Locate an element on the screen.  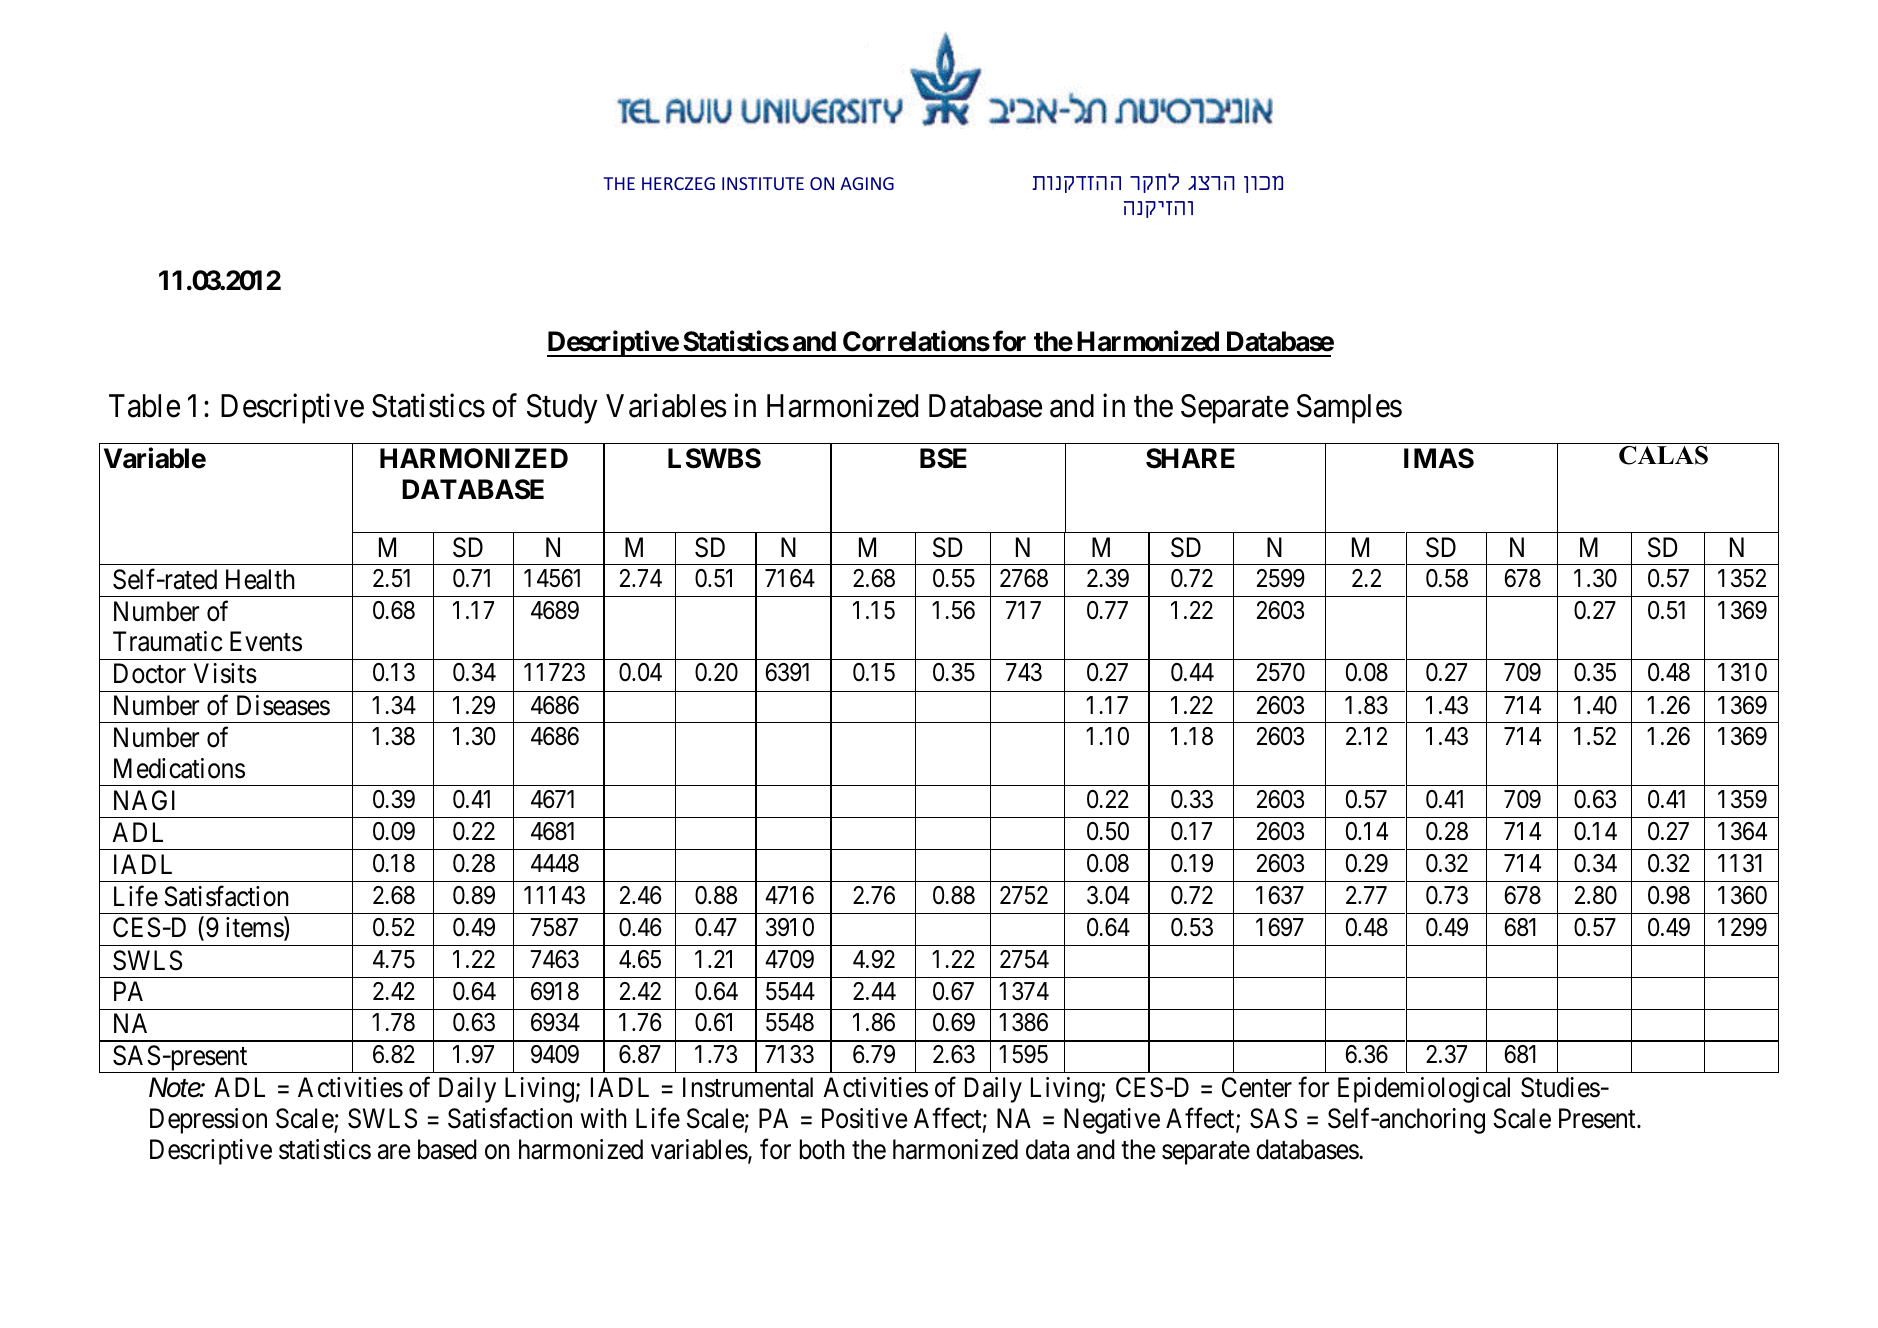
Positive is located at coordinates (865, 1118).
